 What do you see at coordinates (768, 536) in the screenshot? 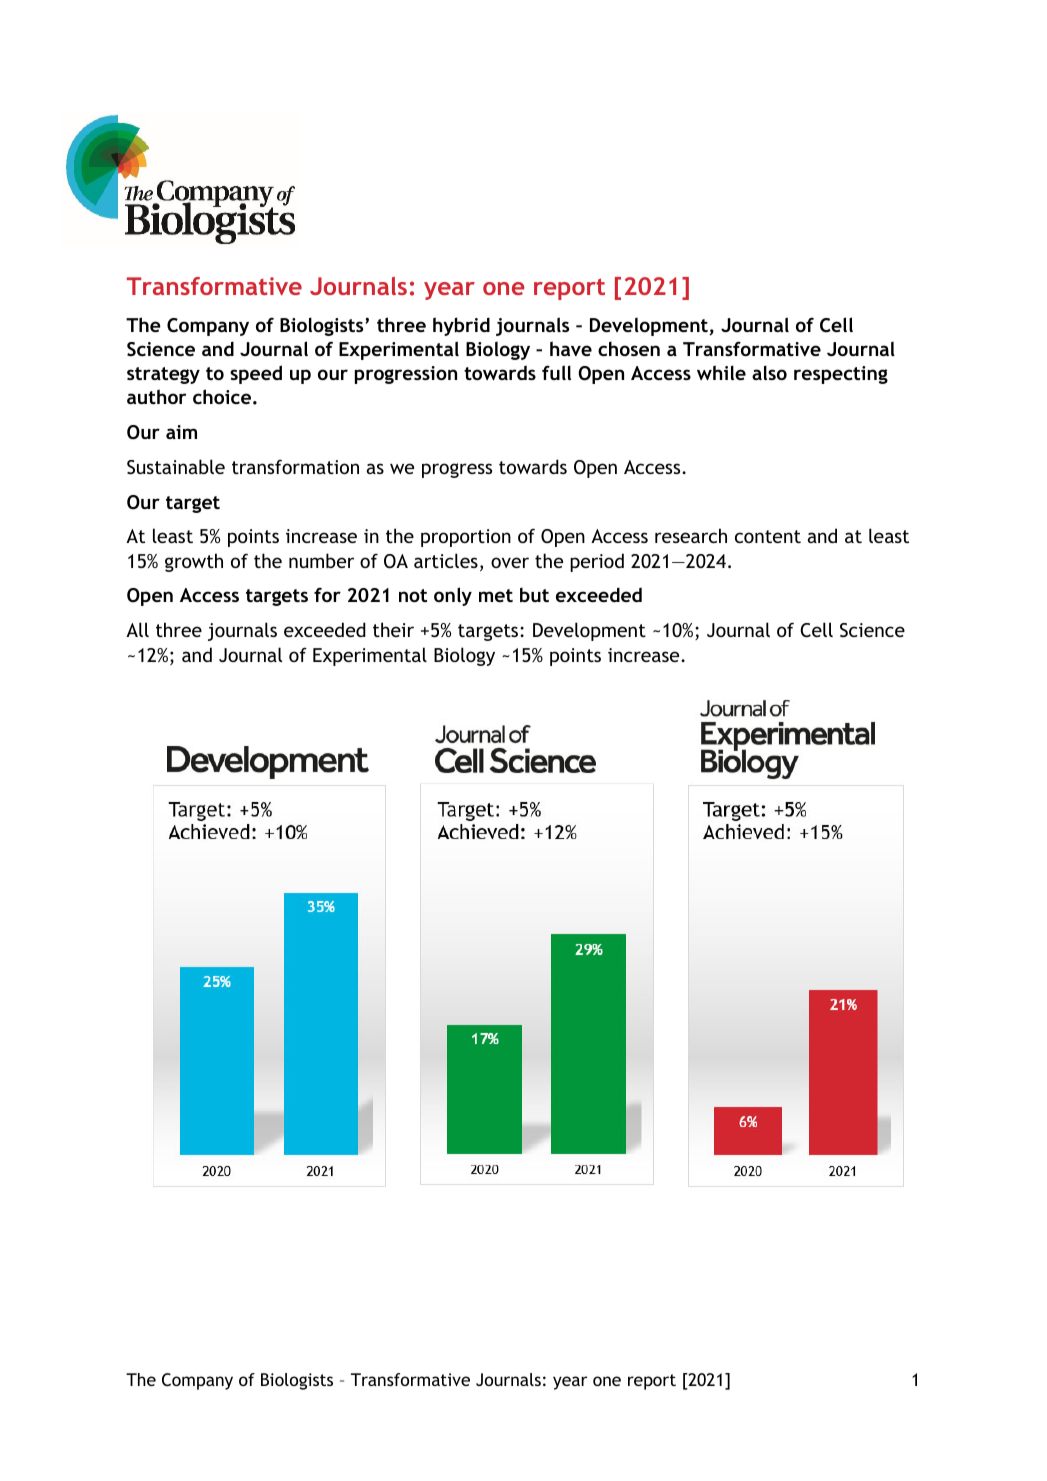
I see `content` at bounding box center [768, 536].
